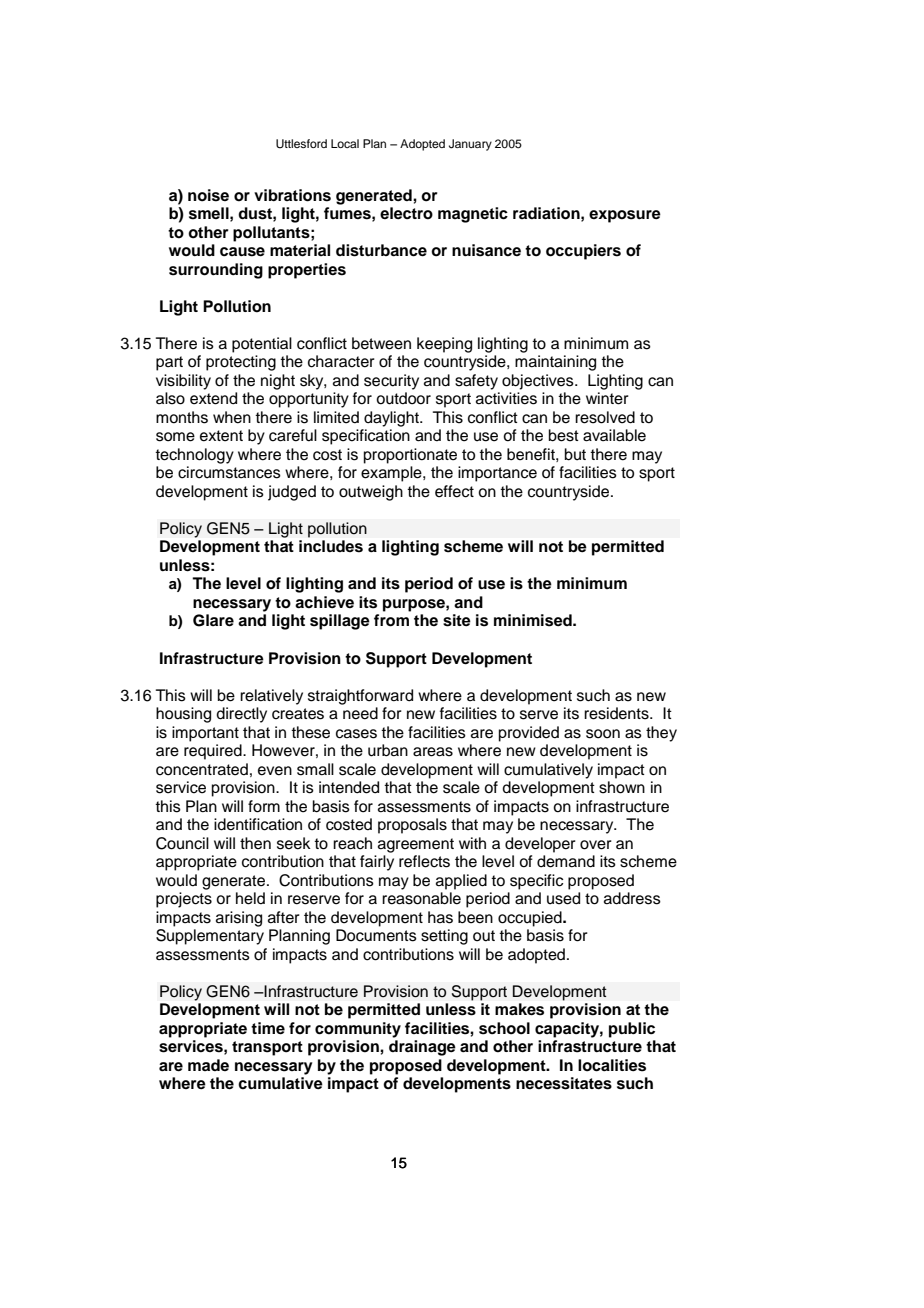  Describe the element at coordinates (422, 1048) in the document. I see `drainage` at that location.
